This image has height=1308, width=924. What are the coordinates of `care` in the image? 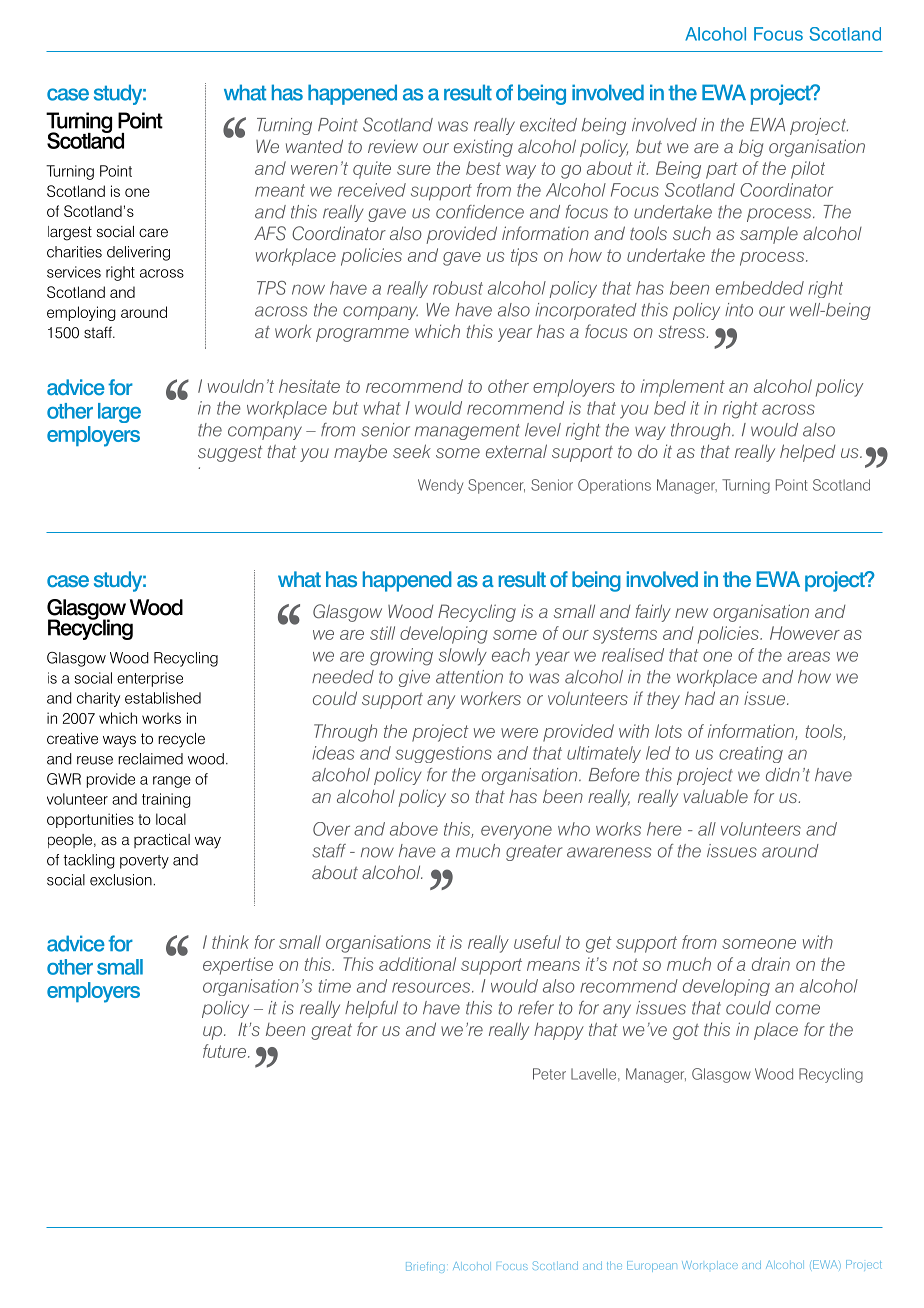 It's located at (153, 232).
